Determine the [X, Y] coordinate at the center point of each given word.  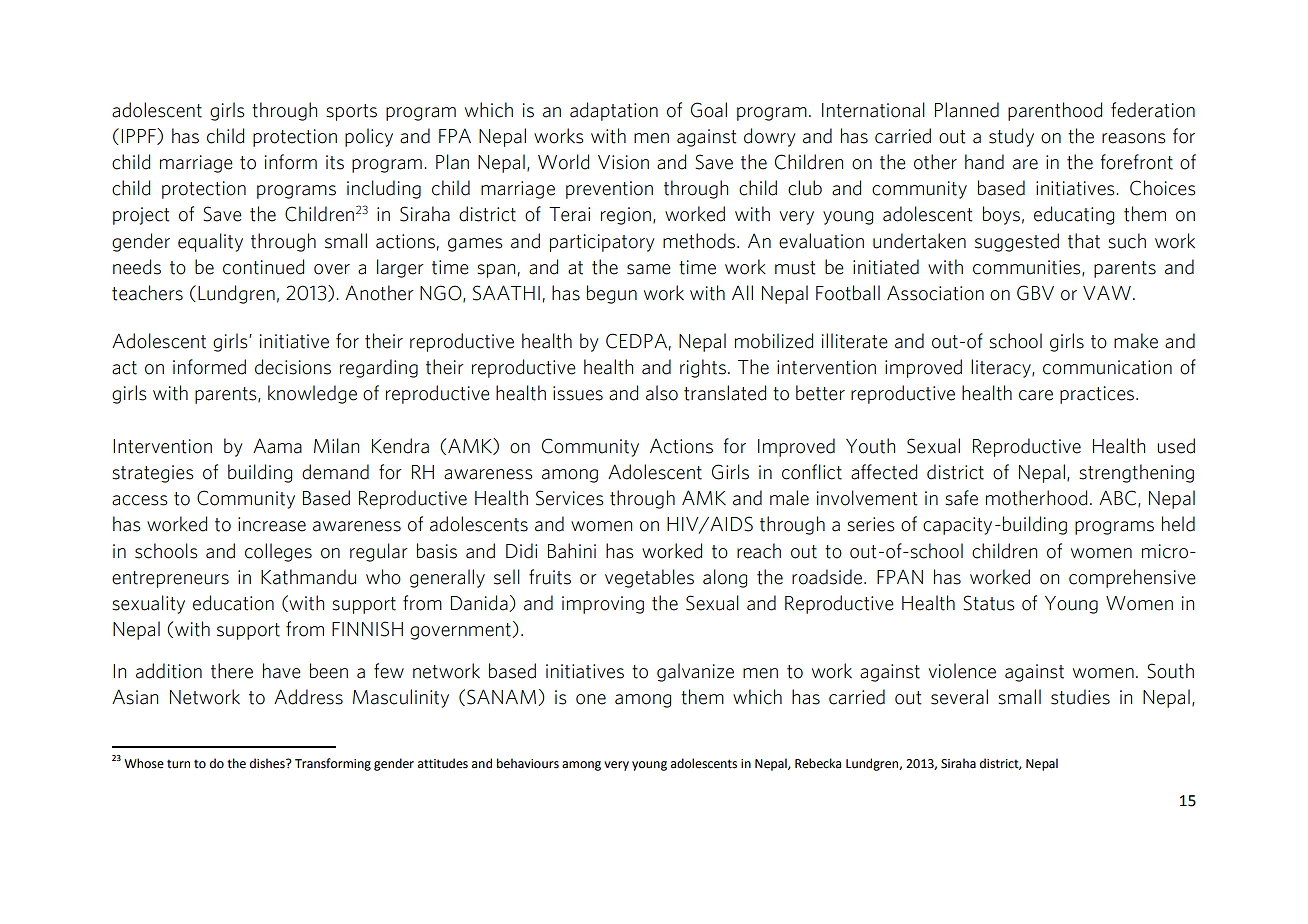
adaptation [614, 111]
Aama [277, 446]
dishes [268, 763]
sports [351, 112]
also [662, 393]
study [1011, 137]
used [1176, 446]
